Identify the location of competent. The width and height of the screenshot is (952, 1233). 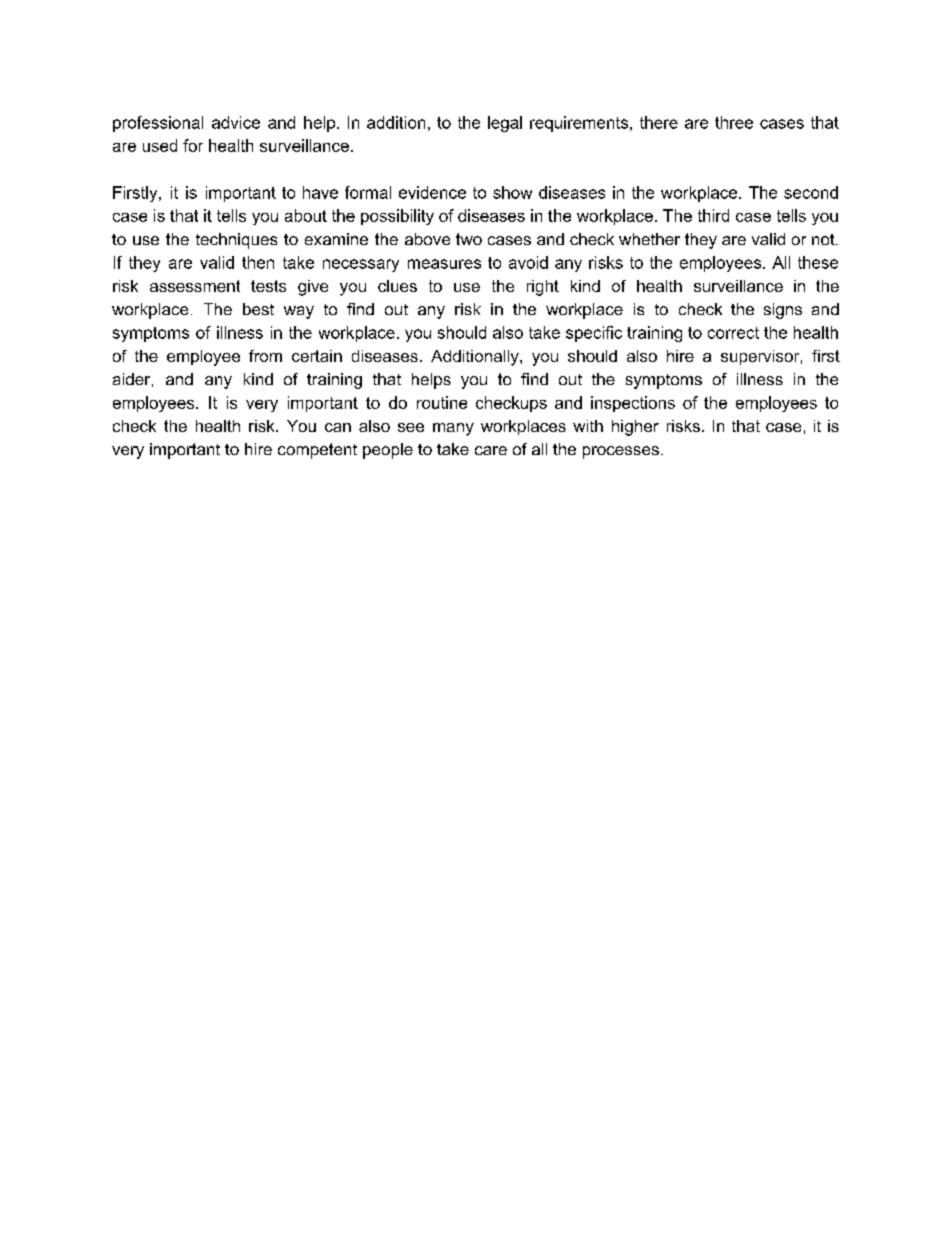
(317, 451).
